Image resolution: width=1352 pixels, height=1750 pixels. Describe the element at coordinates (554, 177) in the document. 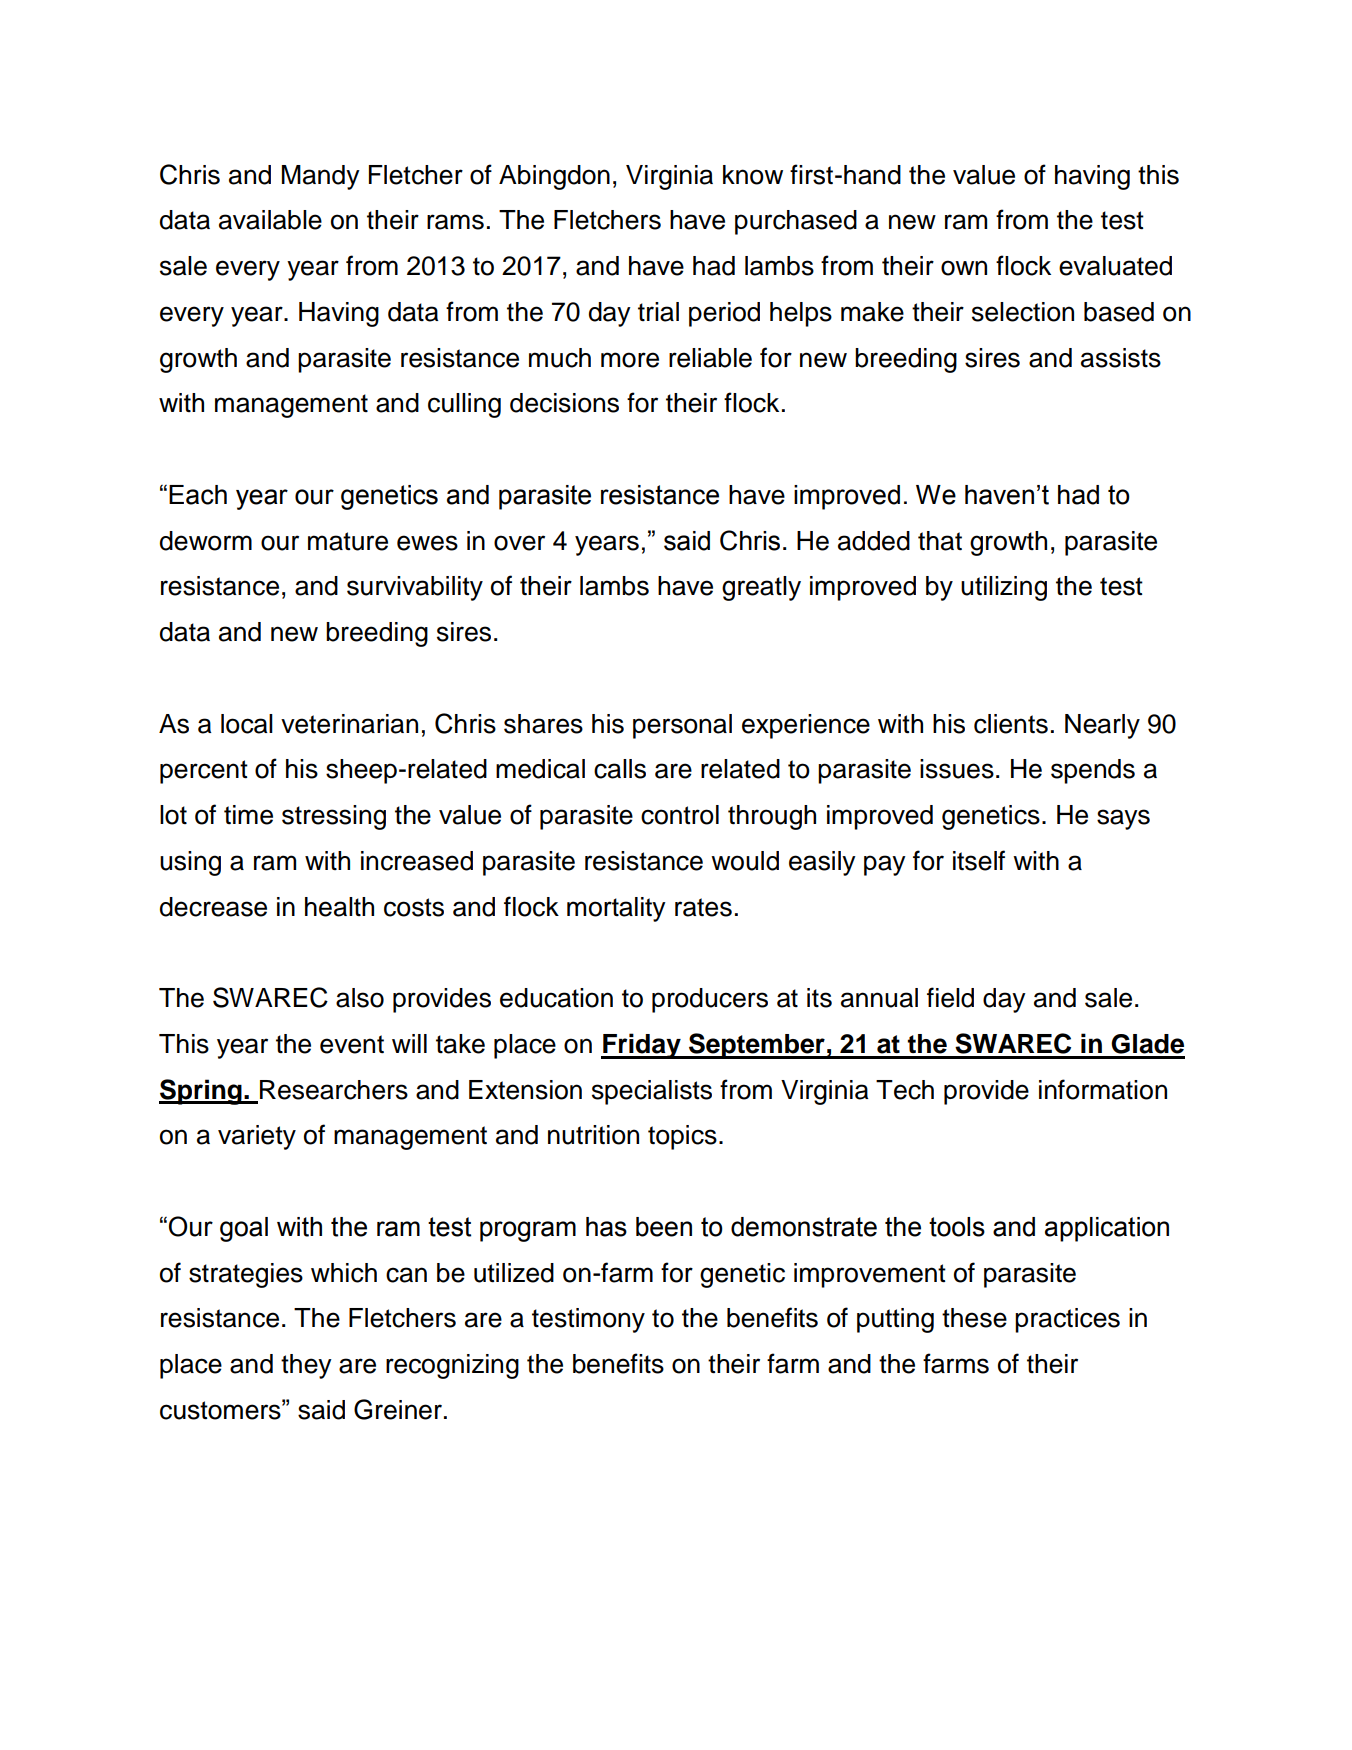

I see `Abingdon` at that location.
